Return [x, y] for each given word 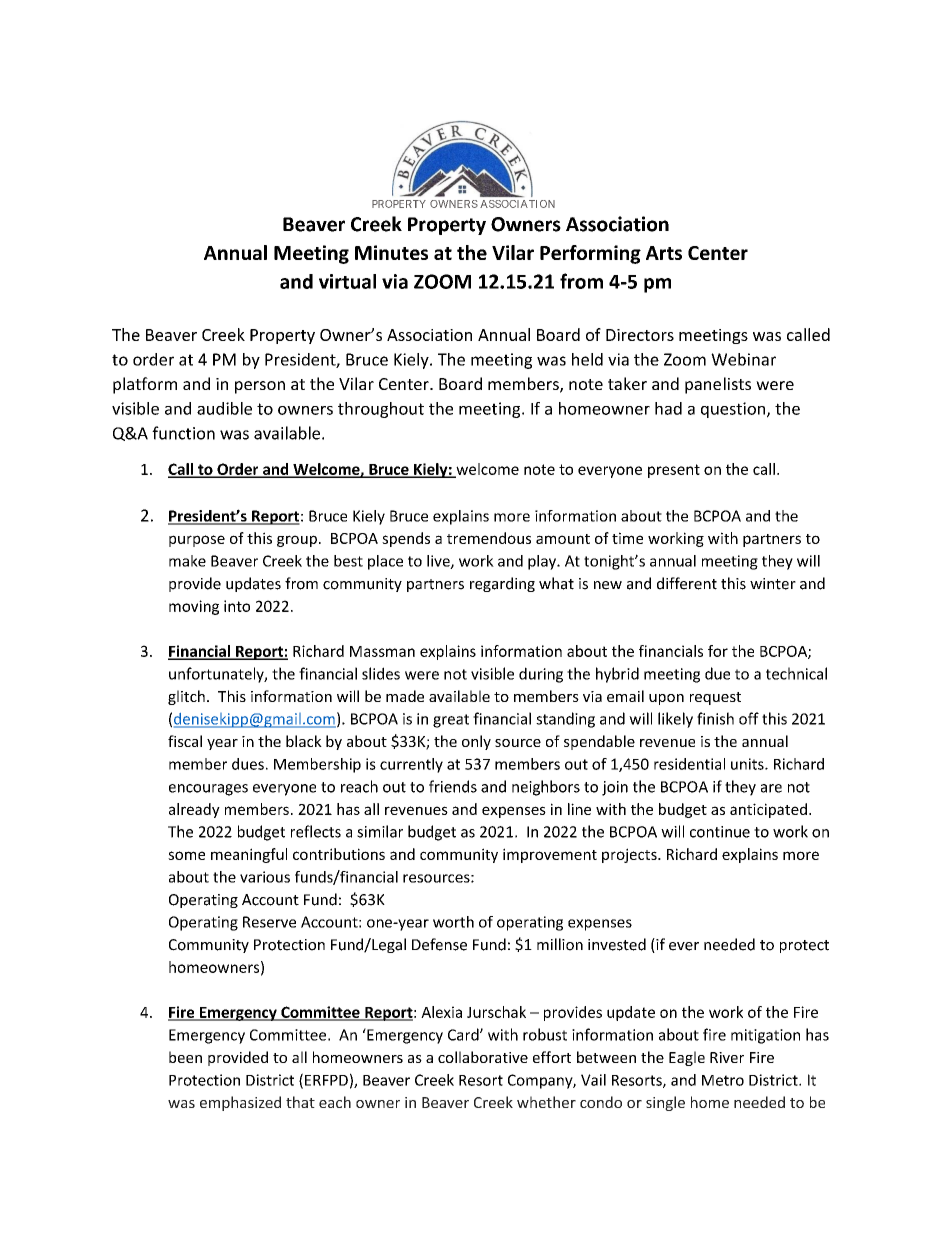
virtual [347, 281]
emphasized [240, 1103]
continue [720, 832]
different [687, 583]
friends [453, 786]
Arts [664, 253]
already [194, 810]
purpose [197, 541]
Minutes [391, 252]
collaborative [483, 1057]
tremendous [489, 538]
